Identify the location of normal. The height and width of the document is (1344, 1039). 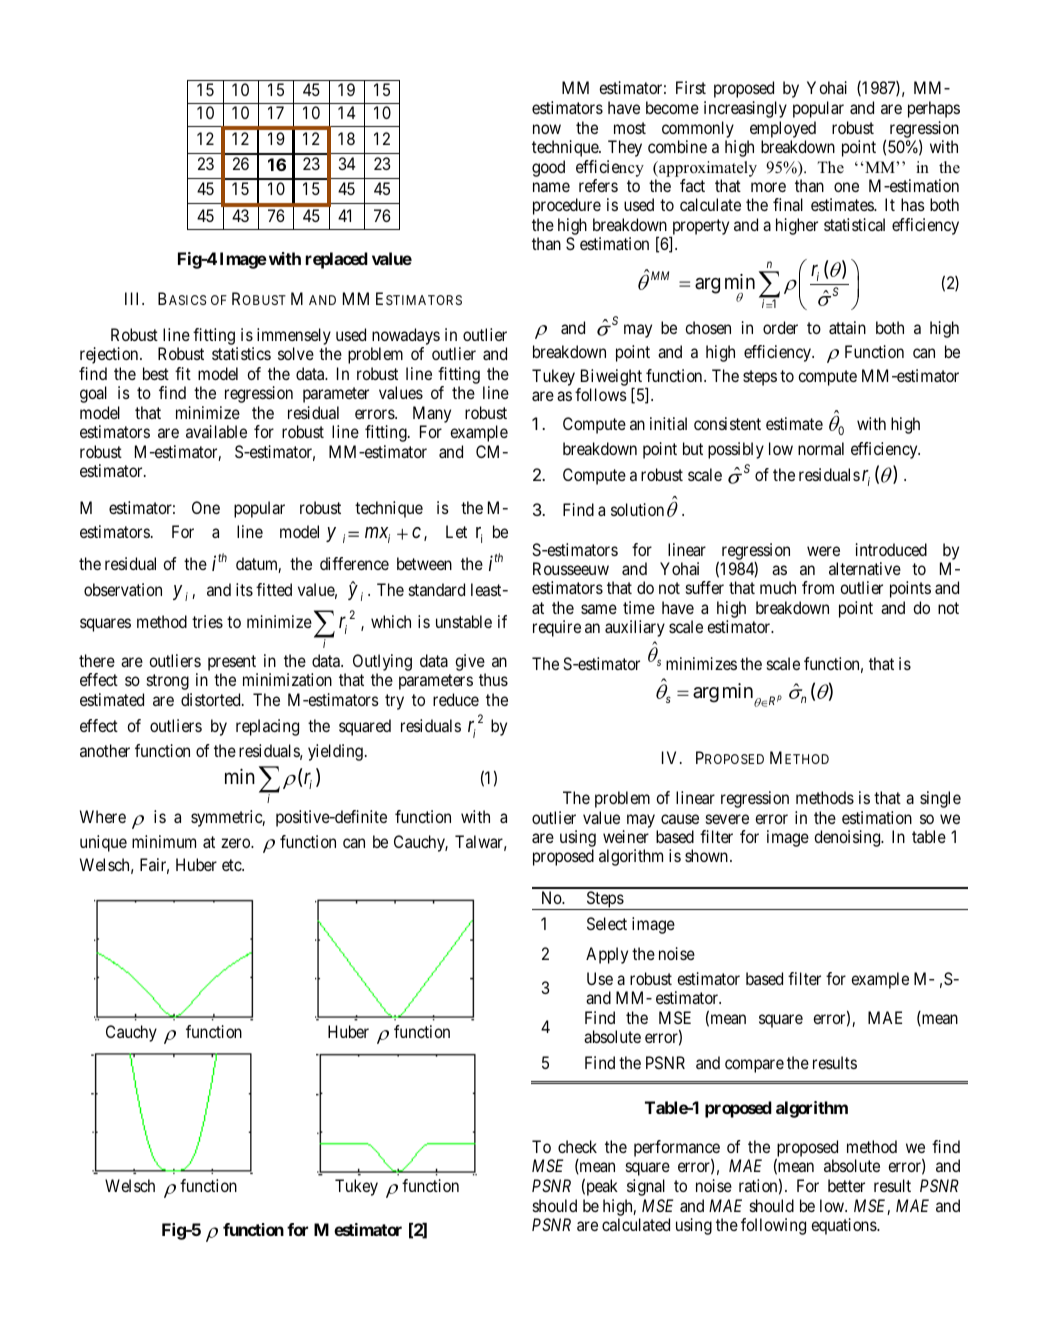
(821, 448).
